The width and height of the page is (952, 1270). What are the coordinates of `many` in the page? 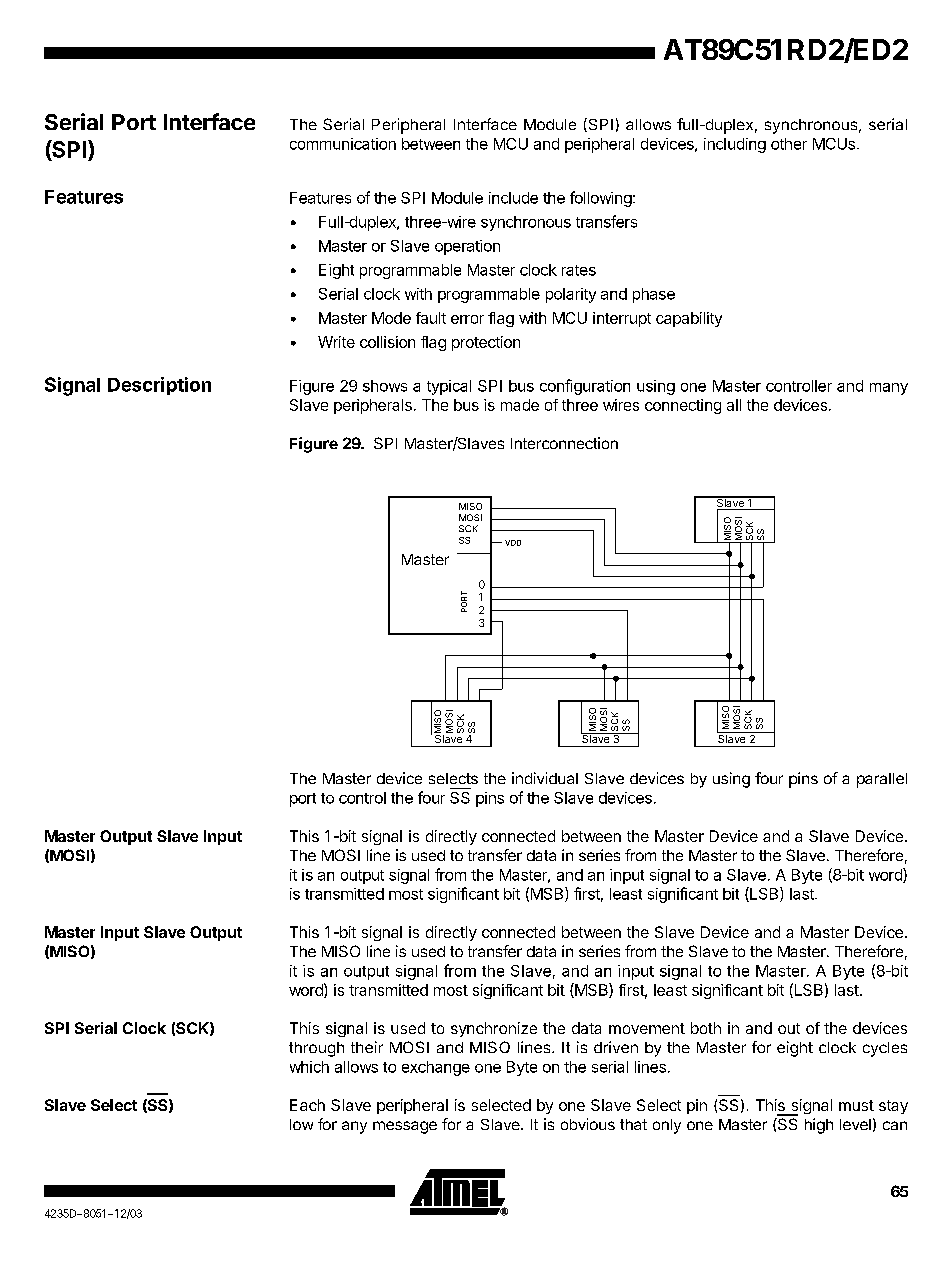 It's located at (889, 389).
